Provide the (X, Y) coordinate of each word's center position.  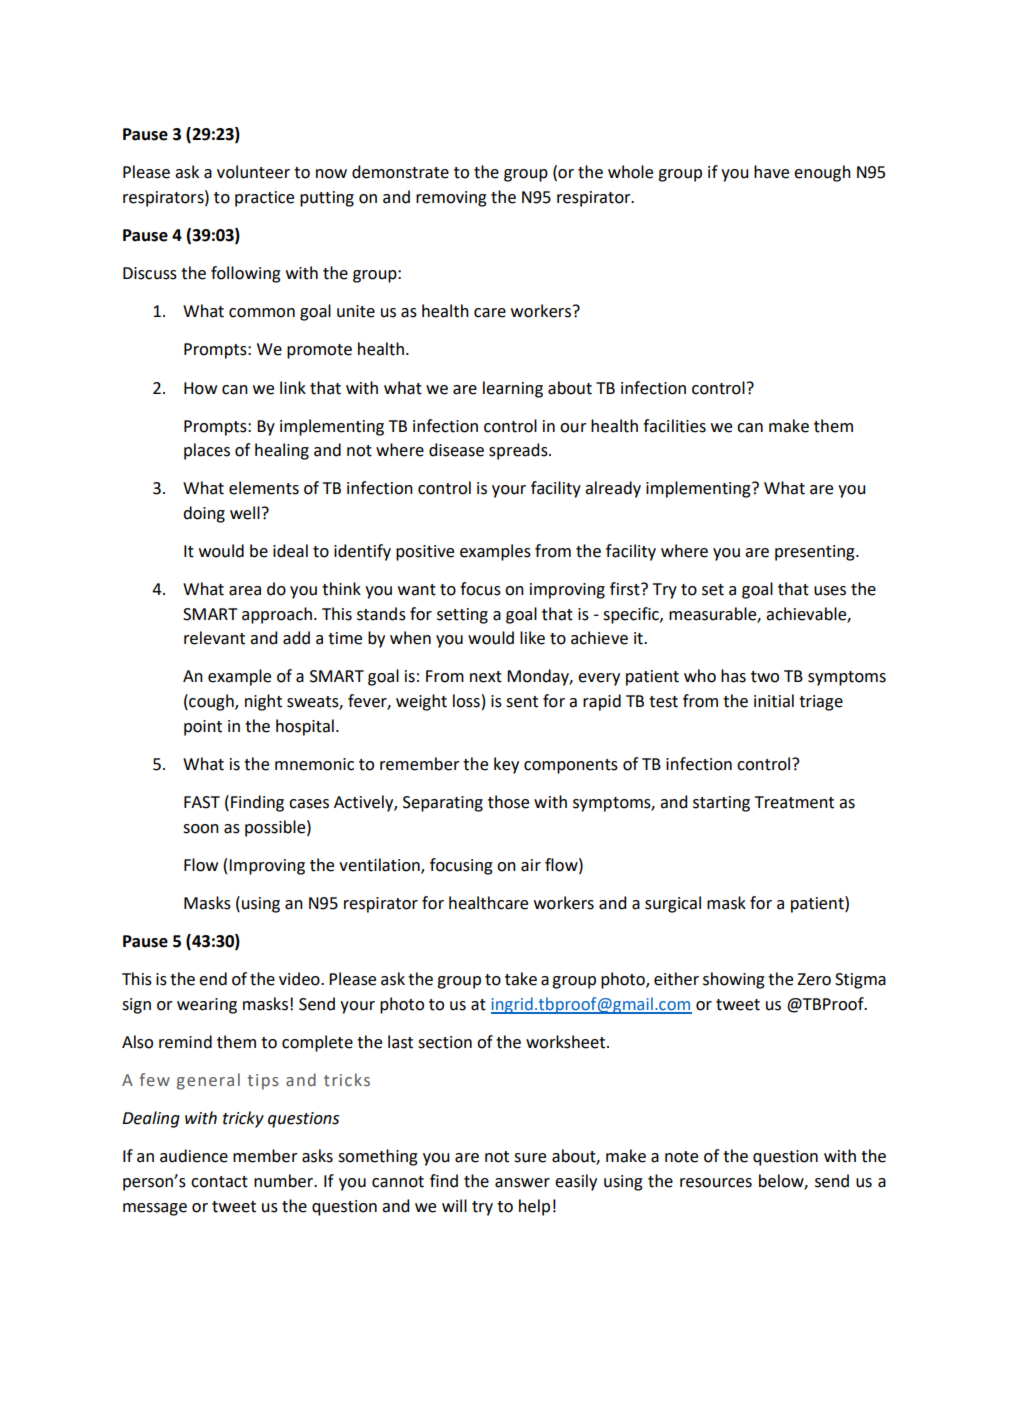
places (207, 451)
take (521, 979)
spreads (519, 451)
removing (451, 199)
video (300, 979)
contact (219, 1182)
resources (716, 1183)
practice (264, 199)
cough (211, 702)
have (771, 172)
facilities (674, 426)
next (486, 677)
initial (774, 701)
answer (522, 1183)
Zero (814, 979)
